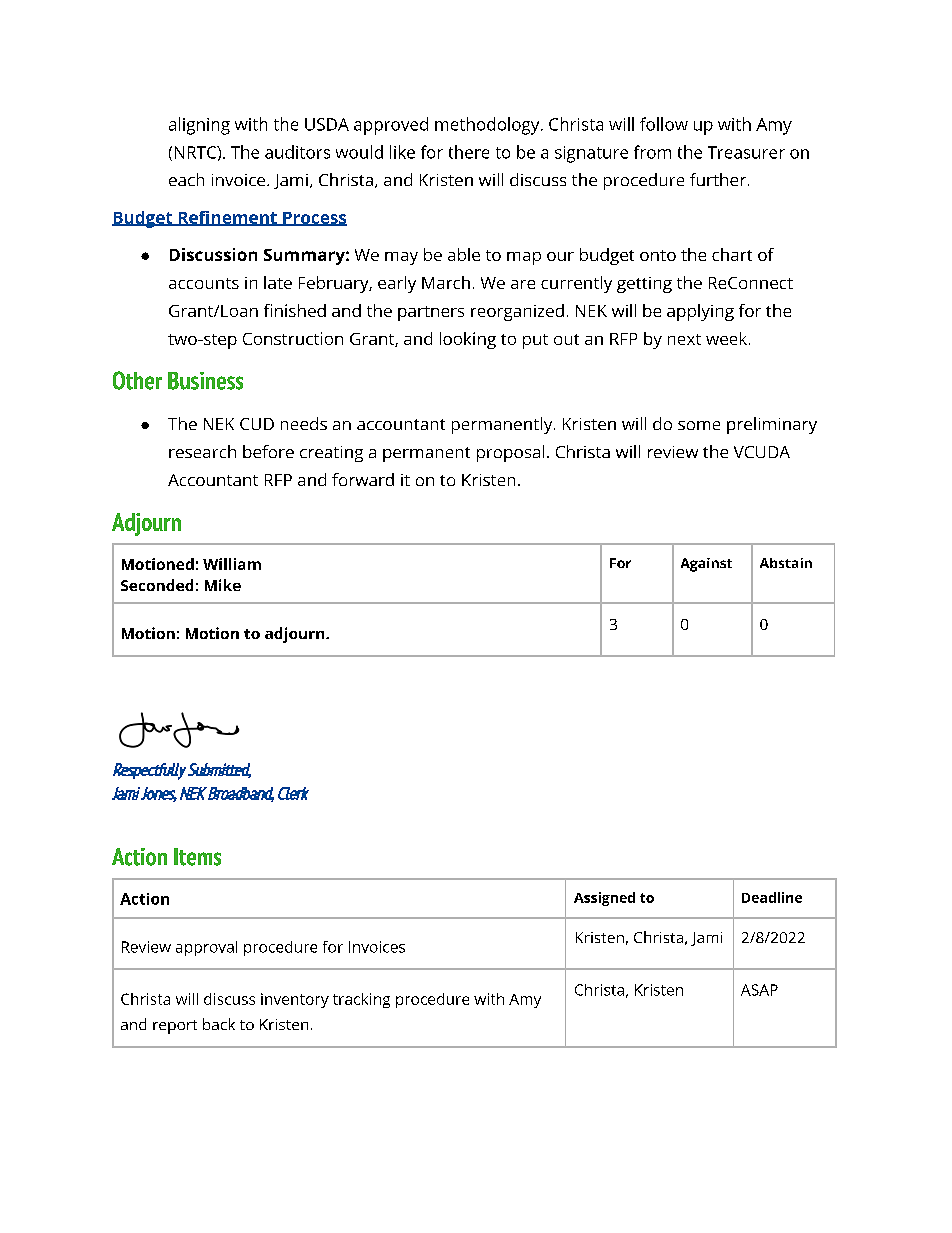 This page has width=952, height=1233. Describe the element at coordinates (219, 1024) in the page. I see `back` at that location.
